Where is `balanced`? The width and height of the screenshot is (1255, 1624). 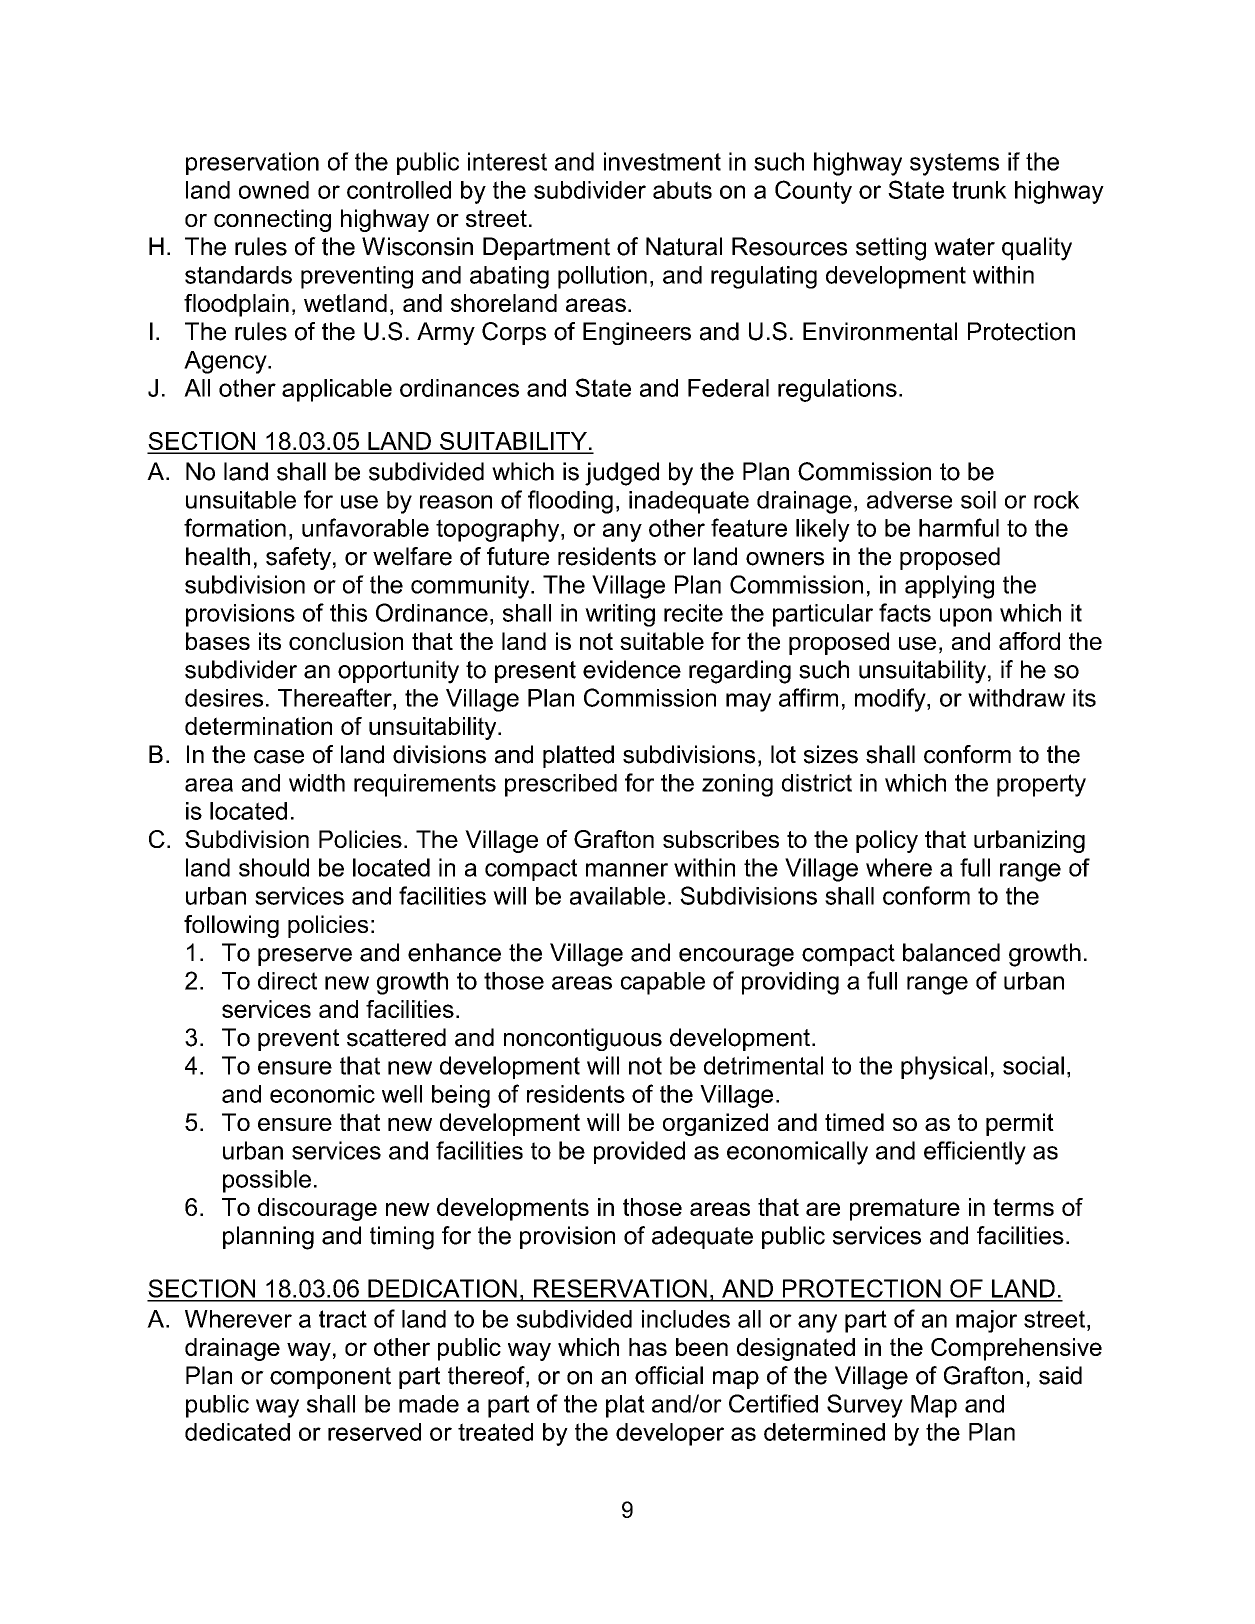
balanced is located at coordinates (951, 952).
